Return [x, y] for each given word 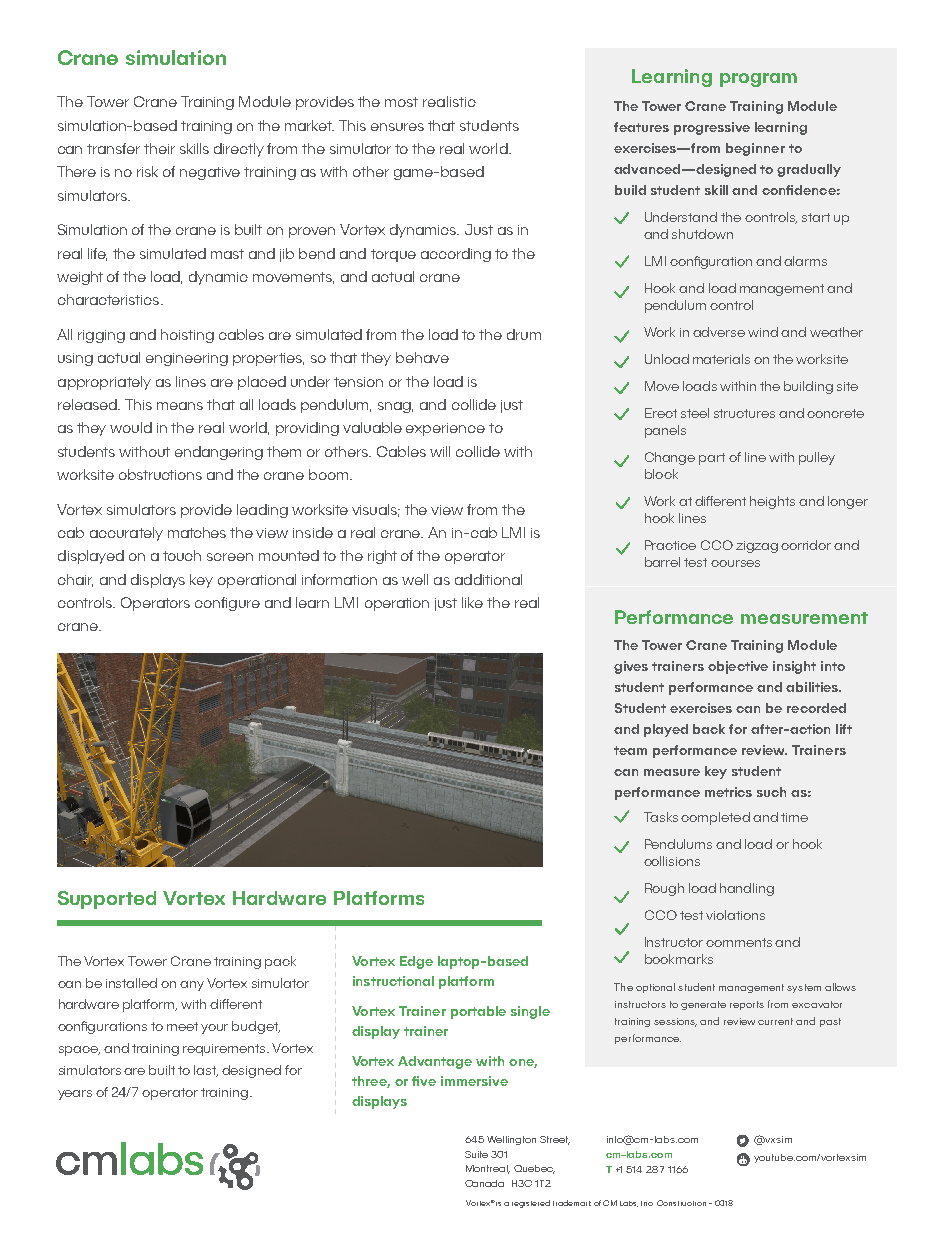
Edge [416, 962]
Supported [107, 900]
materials [721, 359]
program [758, 80]
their [159, 148]
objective [738, 667]
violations [735, 915]
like [472, 602]
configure [227, 604]
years [75, 1095]
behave [422, 357]
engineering [187, 359]
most [401, 102]
